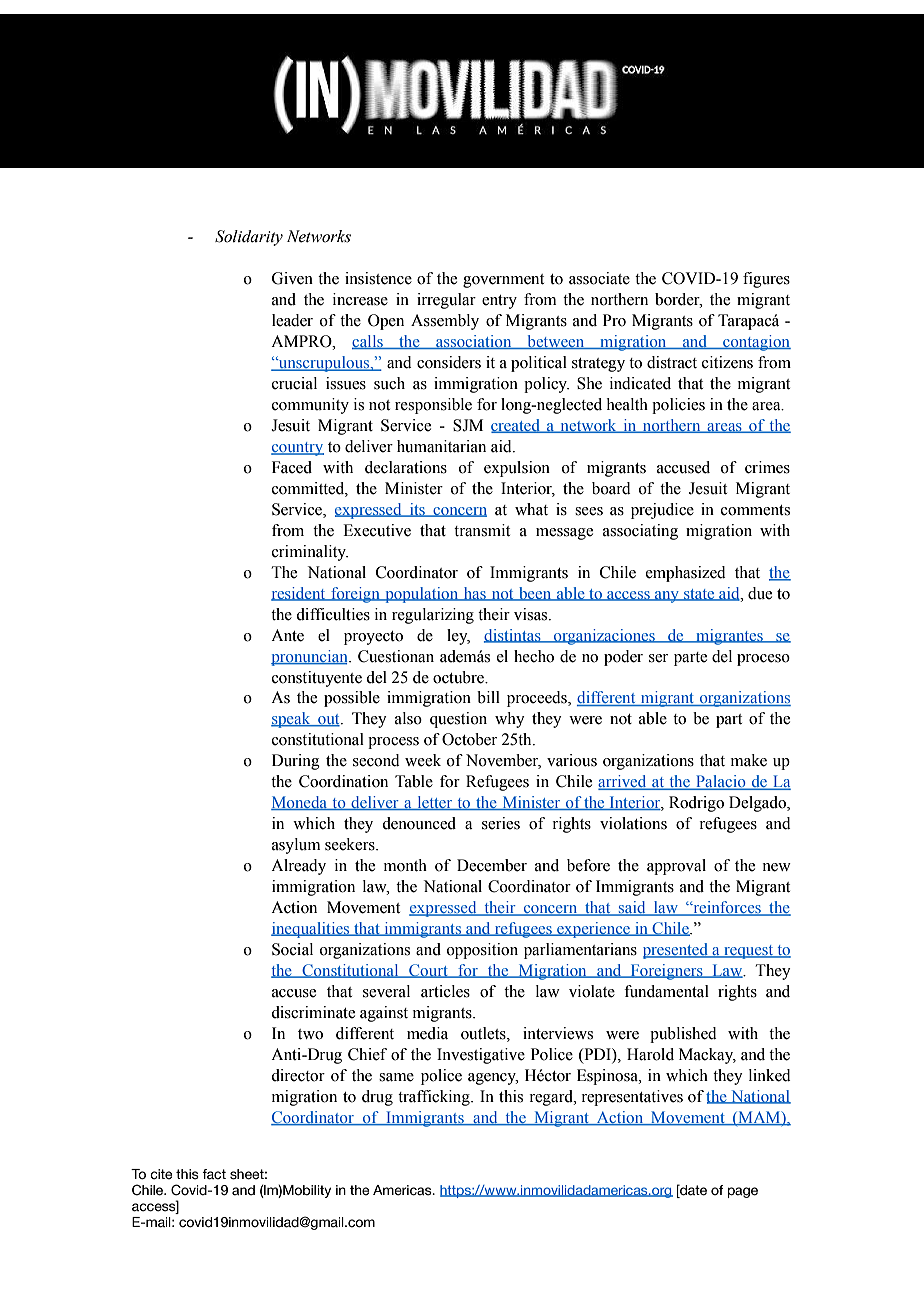 The height and width of the screenshot is (1307, 924). I want to click on Solidarity, so click(249, 238).
